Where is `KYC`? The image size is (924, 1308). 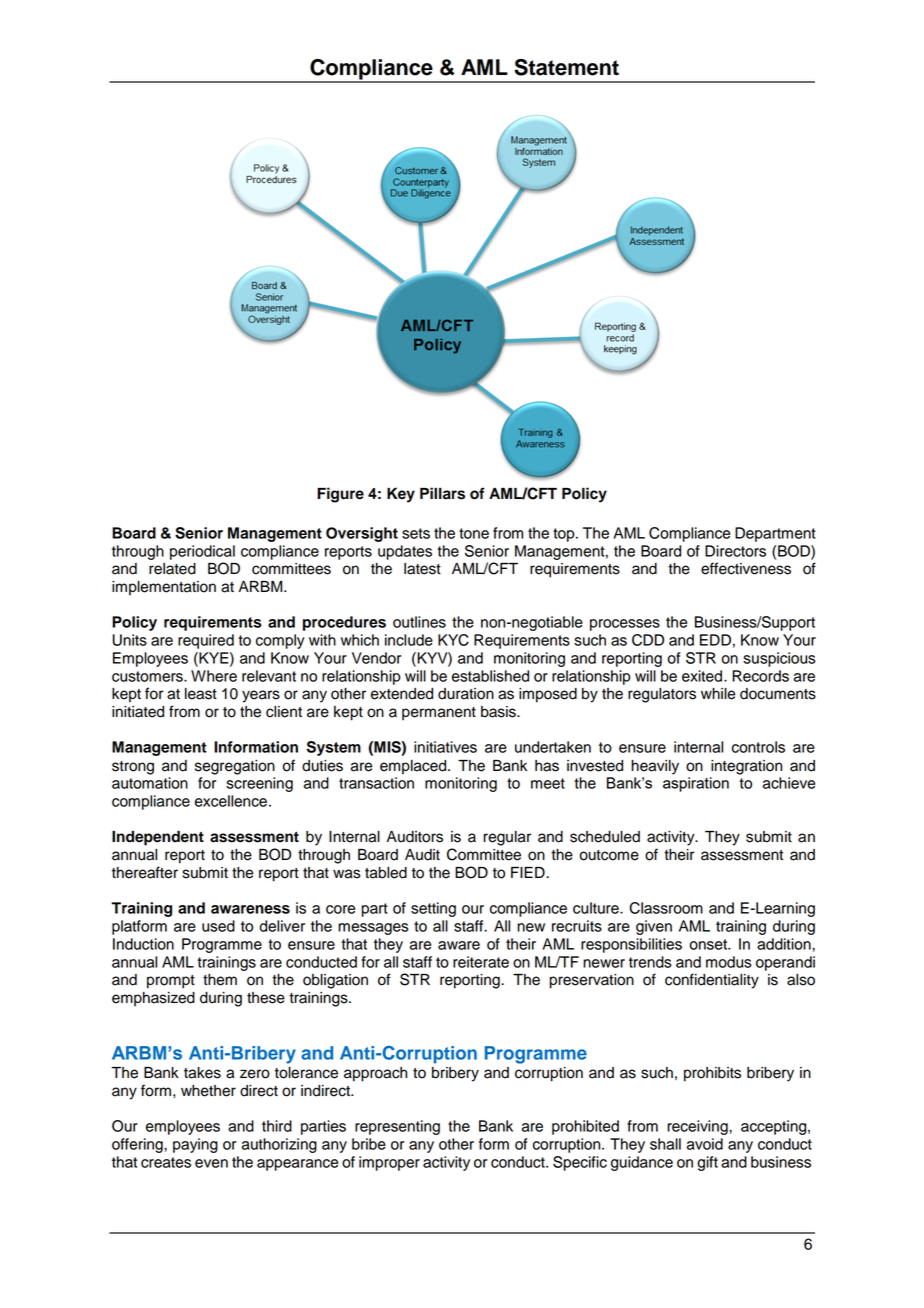
KYC is located at coordinates (453, 640).
